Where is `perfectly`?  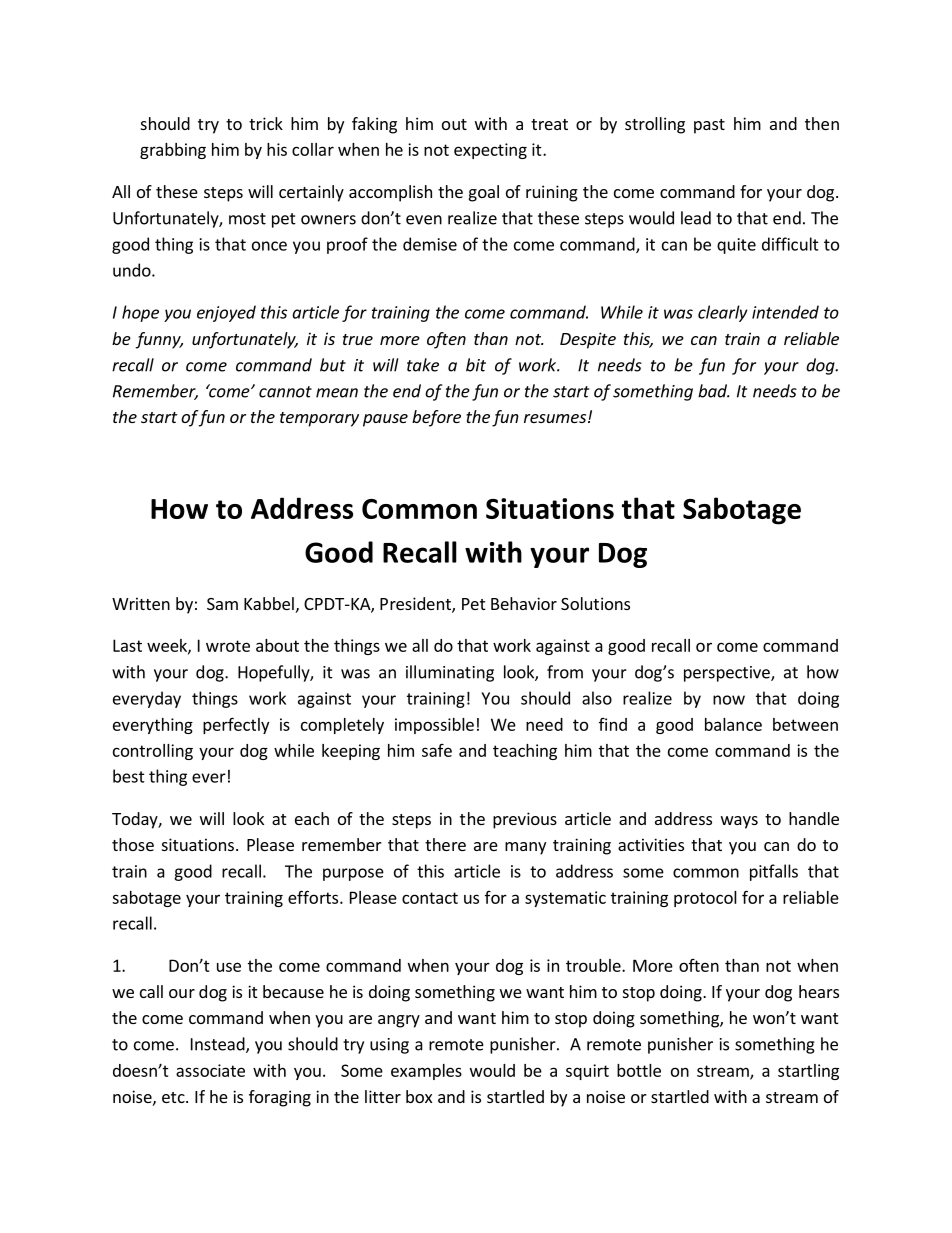 perfectly is located at coordinates (236, 725).
